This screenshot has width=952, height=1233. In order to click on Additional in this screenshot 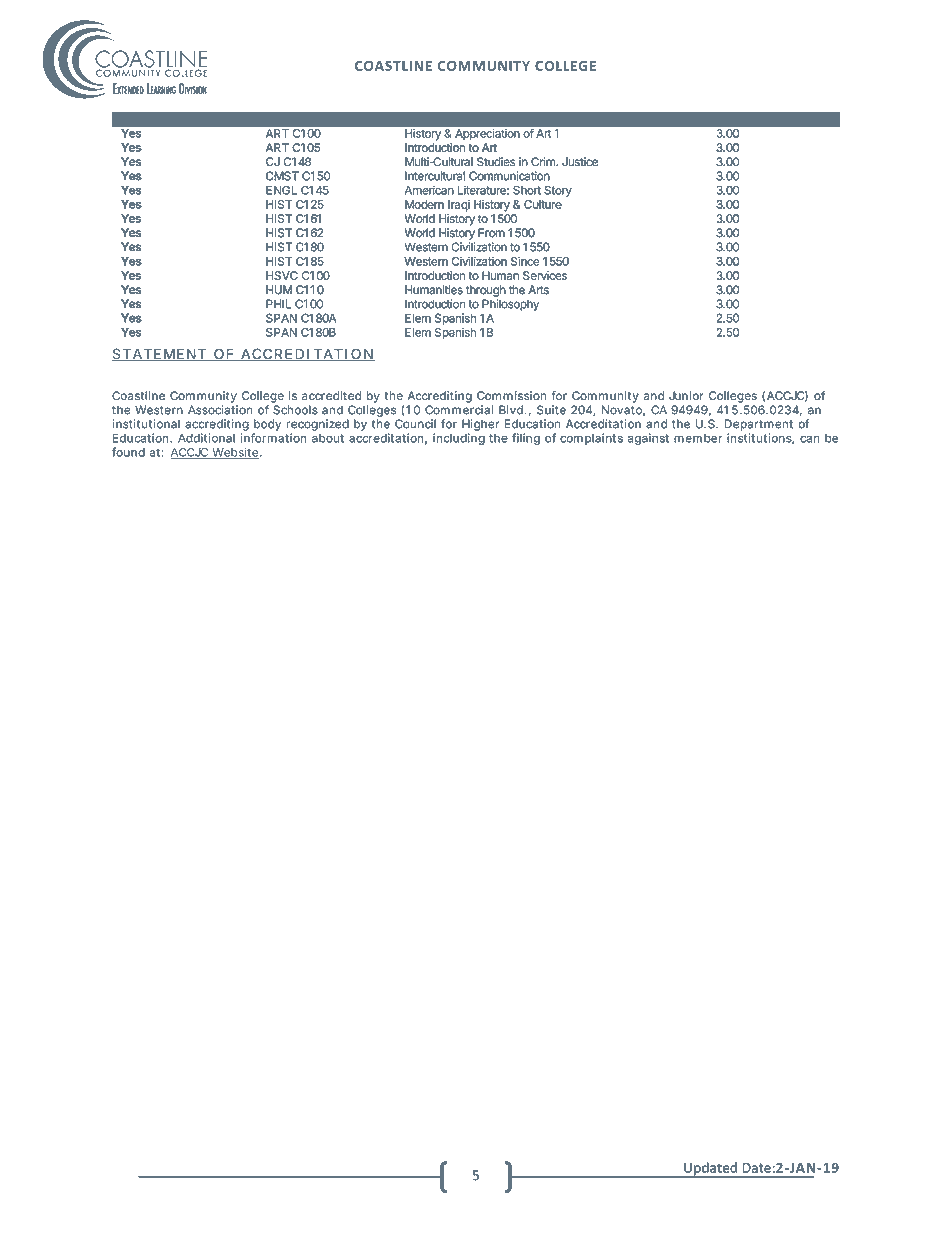, I will do `click(206, 438)`.
